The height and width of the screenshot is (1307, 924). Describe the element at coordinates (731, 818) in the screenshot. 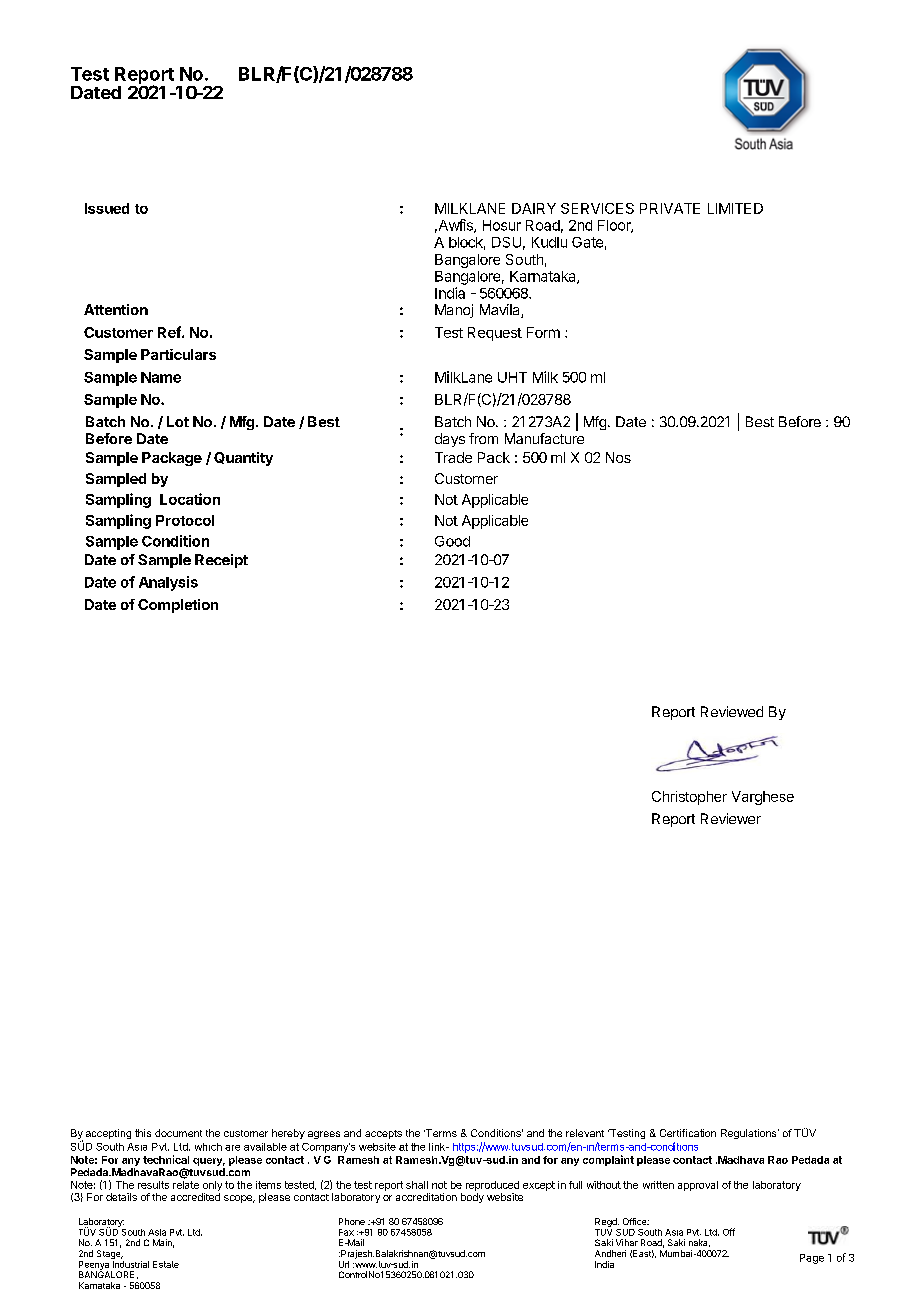

I see `Reviewer` at that location.
